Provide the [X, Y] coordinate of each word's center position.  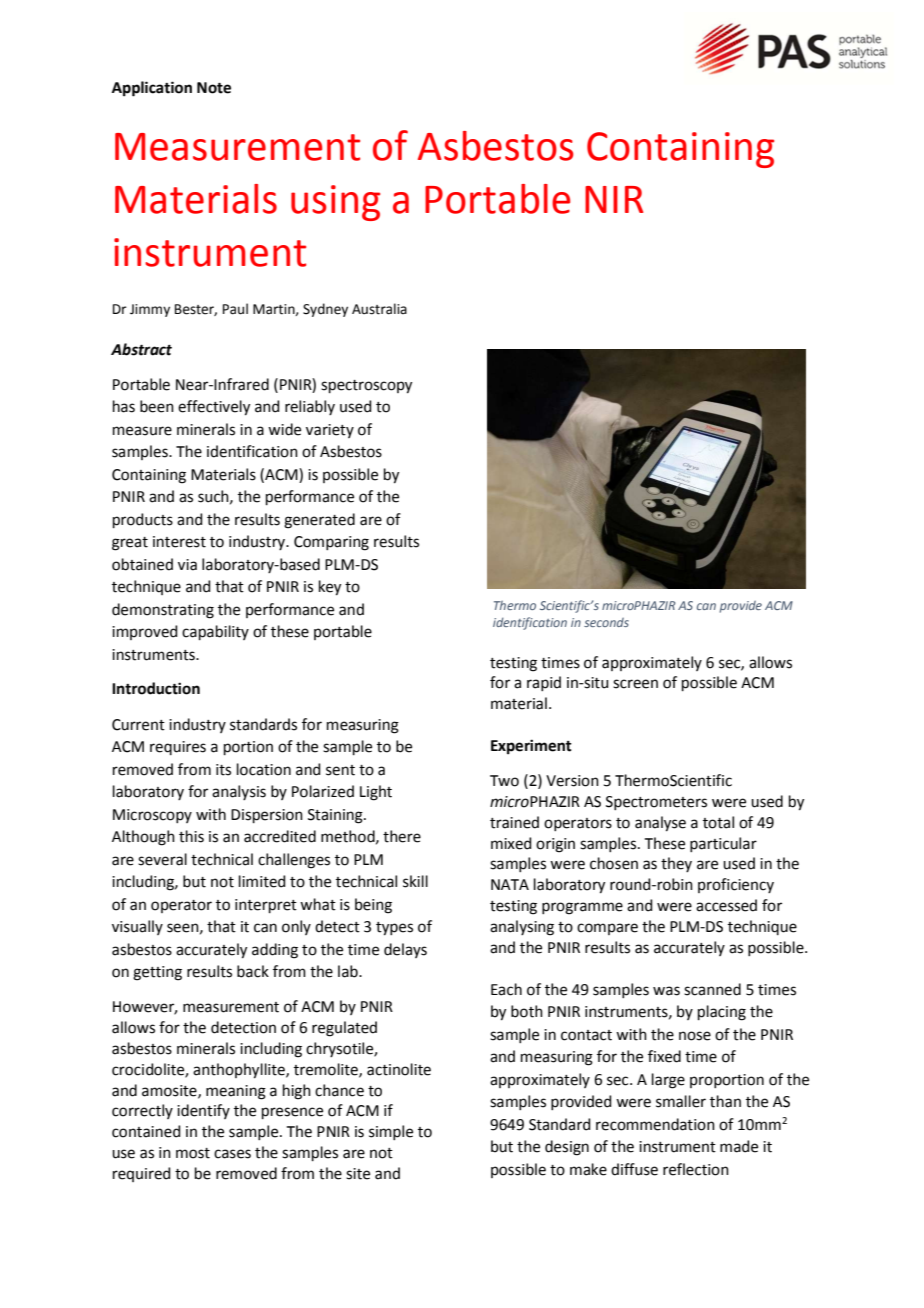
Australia [379, 309]
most [193, 1153]
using [335, 203]
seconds [606, 622]
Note [214, 88]
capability [215, 632]
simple [391, 1132]
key [330, 588]
